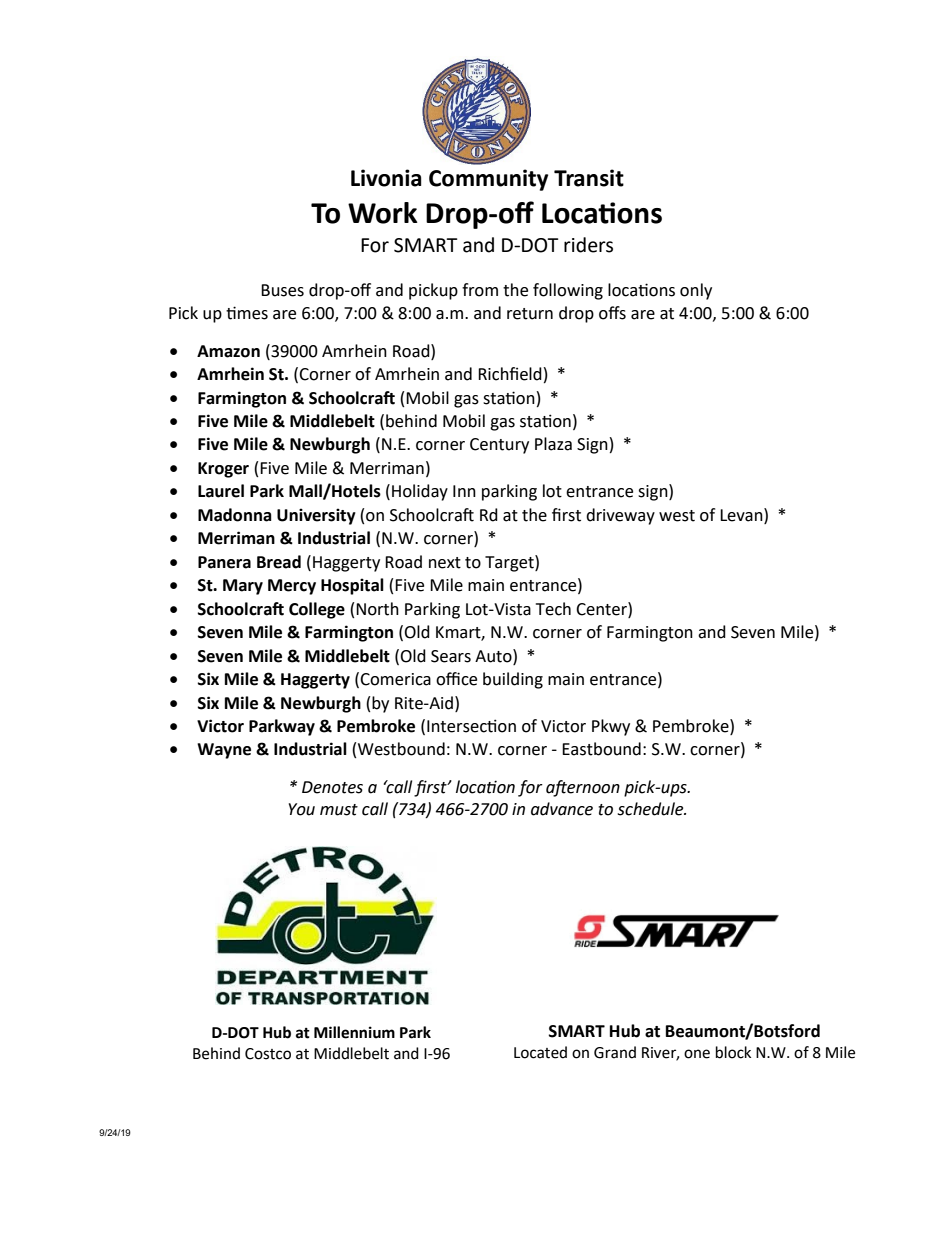 The height and width of the image is (1233, 952). I want to click on Transit, so click(589, 178).
